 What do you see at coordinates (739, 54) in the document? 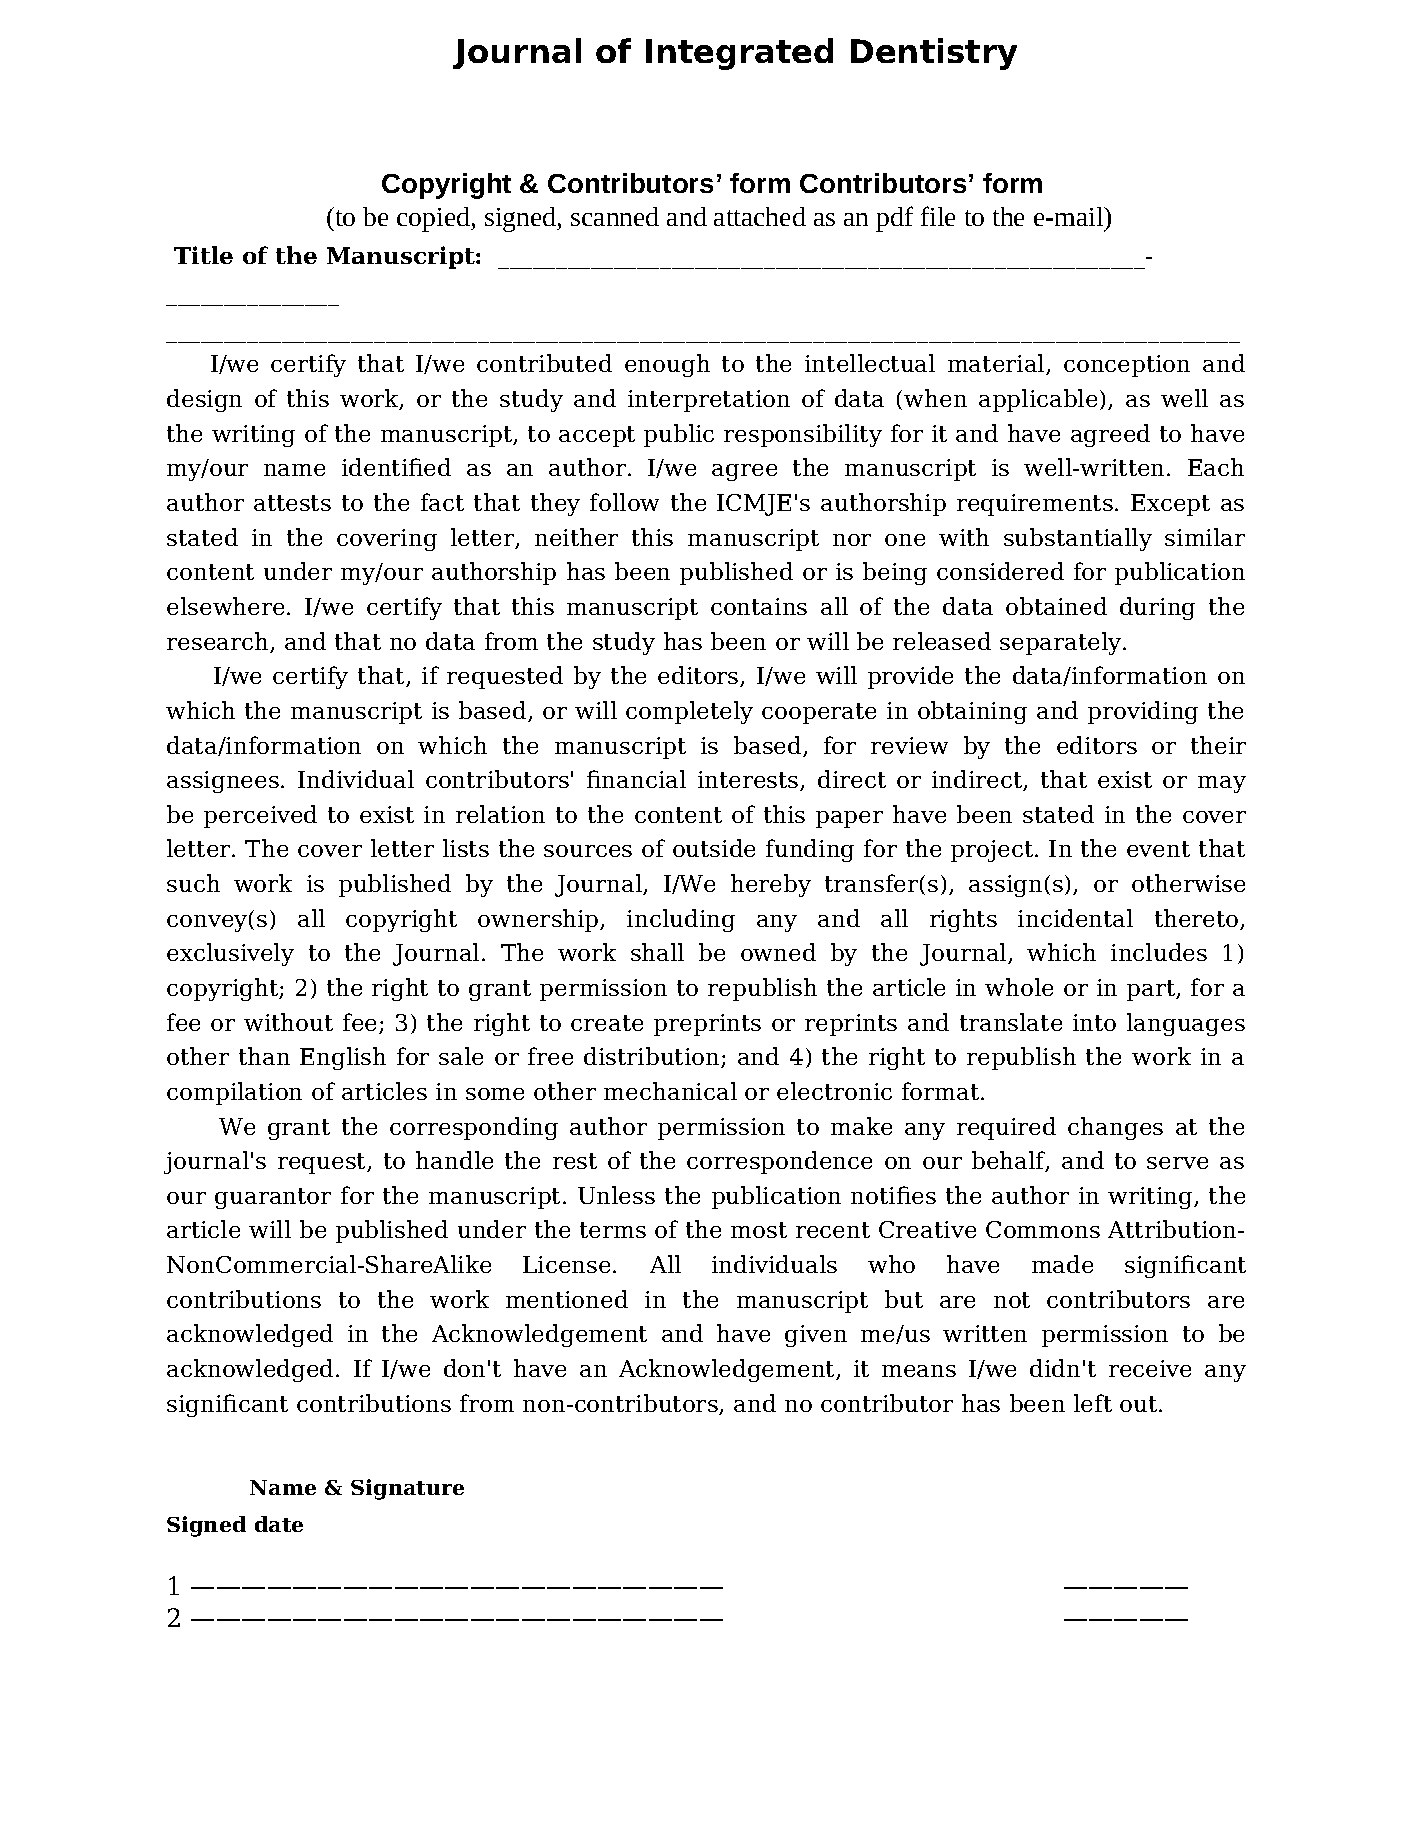
I see `Integrated` at bounding box center [739, 54].
